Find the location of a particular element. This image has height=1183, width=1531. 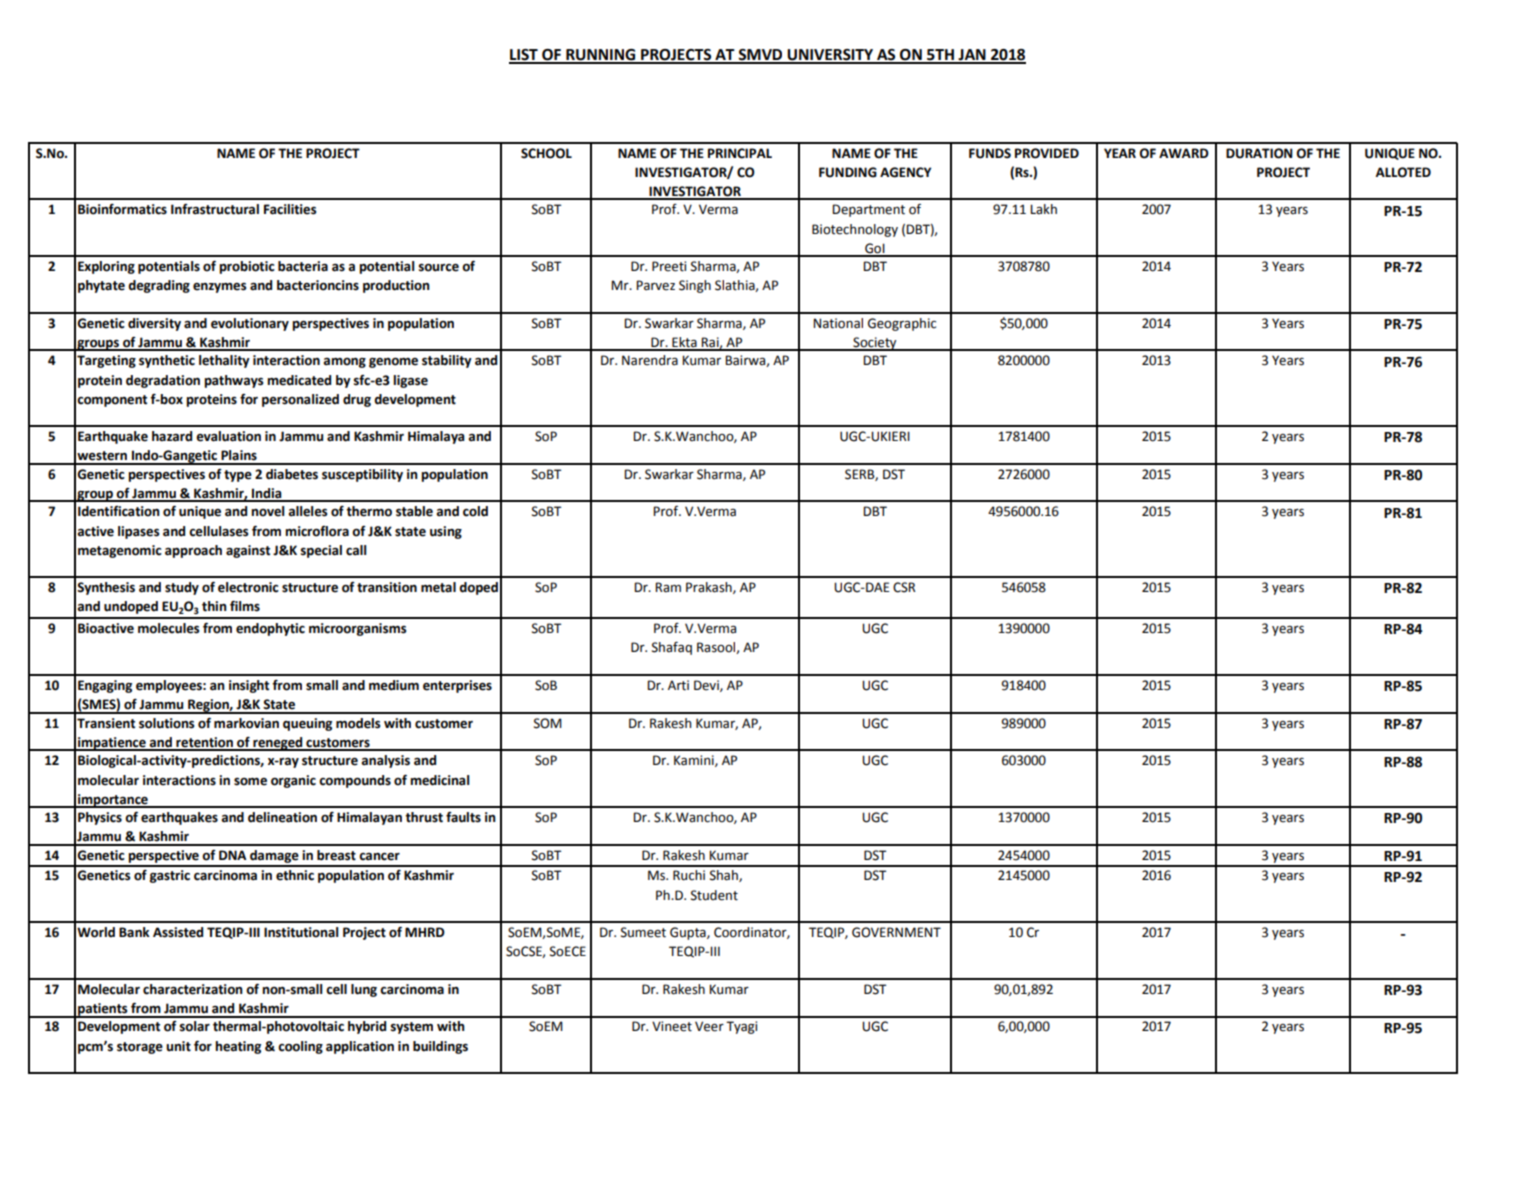

LIST is located at coordinates (524, 56).
